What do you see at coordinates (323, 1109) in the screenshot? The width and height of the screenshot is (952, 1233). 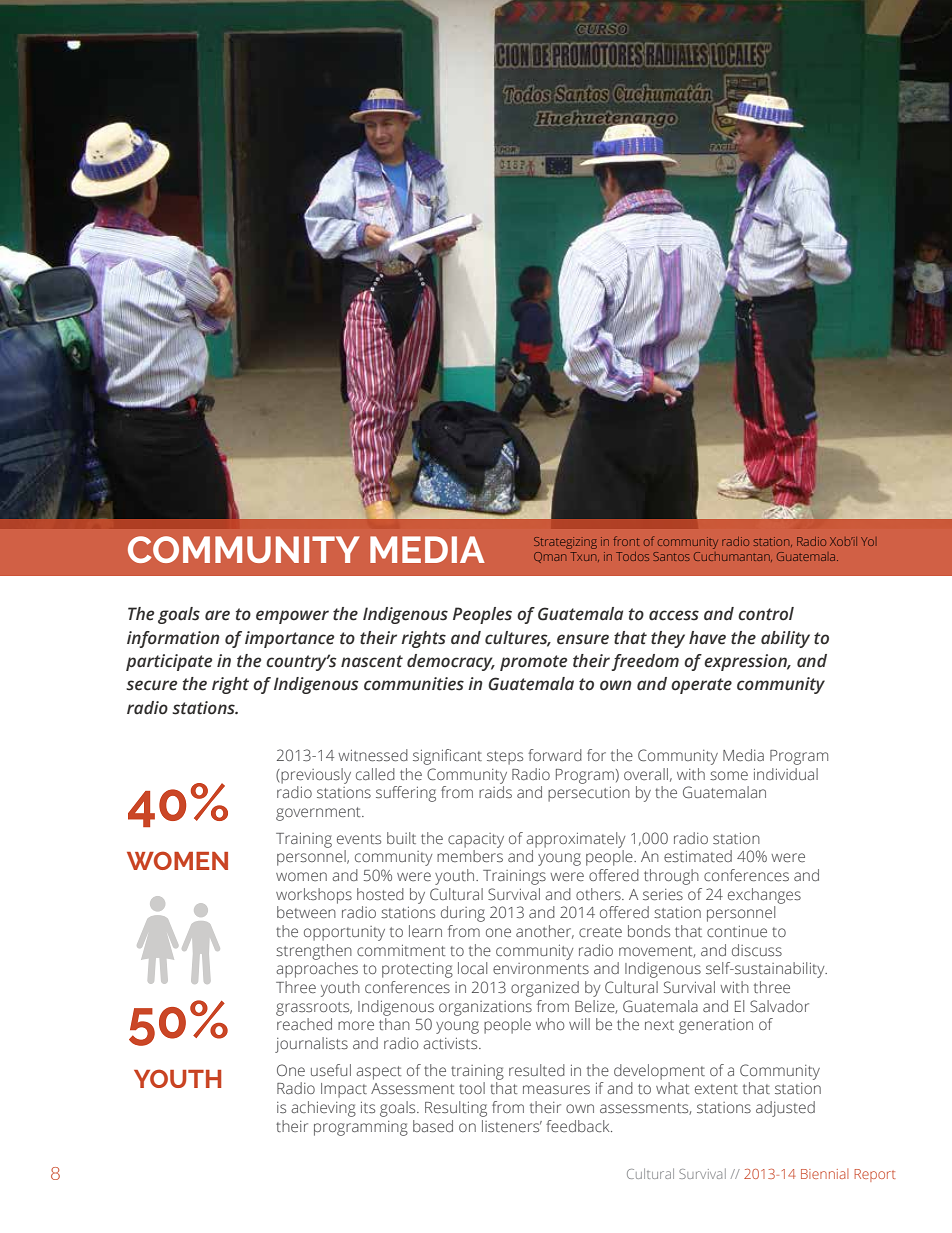 I see `achieving` at bounding box center [323, 1109].
